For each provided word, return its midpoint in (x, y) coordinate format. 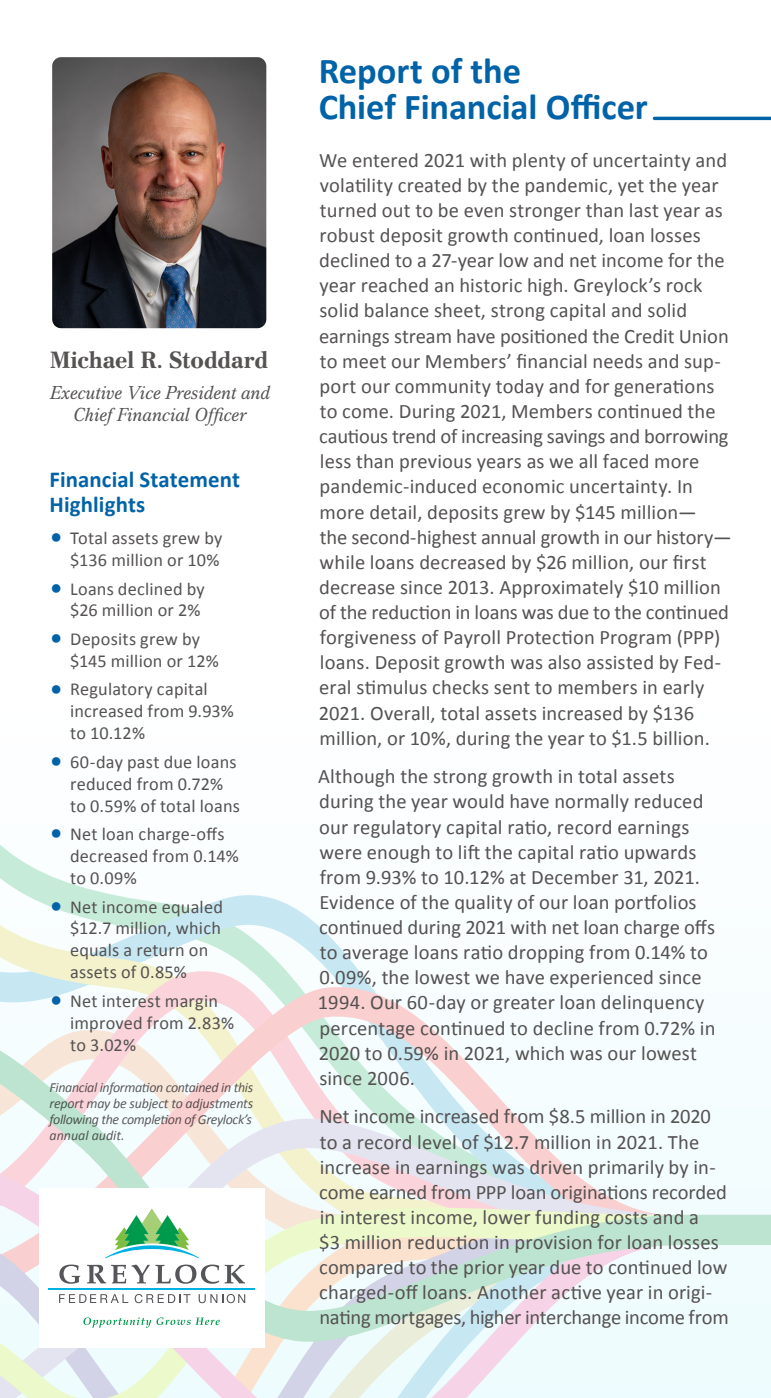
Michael (92, 360)
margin (191, 1003)
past (143, 764)
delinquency (652, 1004)
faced (625, 461)
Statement (190, 480)
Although (356, 778)
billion (678, 738)
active (576, 1292)
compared (361, 1269)
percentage (367, 1031)
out (396, 211)
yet (631, 188)
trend (413, 436)
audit (107, 1136)
